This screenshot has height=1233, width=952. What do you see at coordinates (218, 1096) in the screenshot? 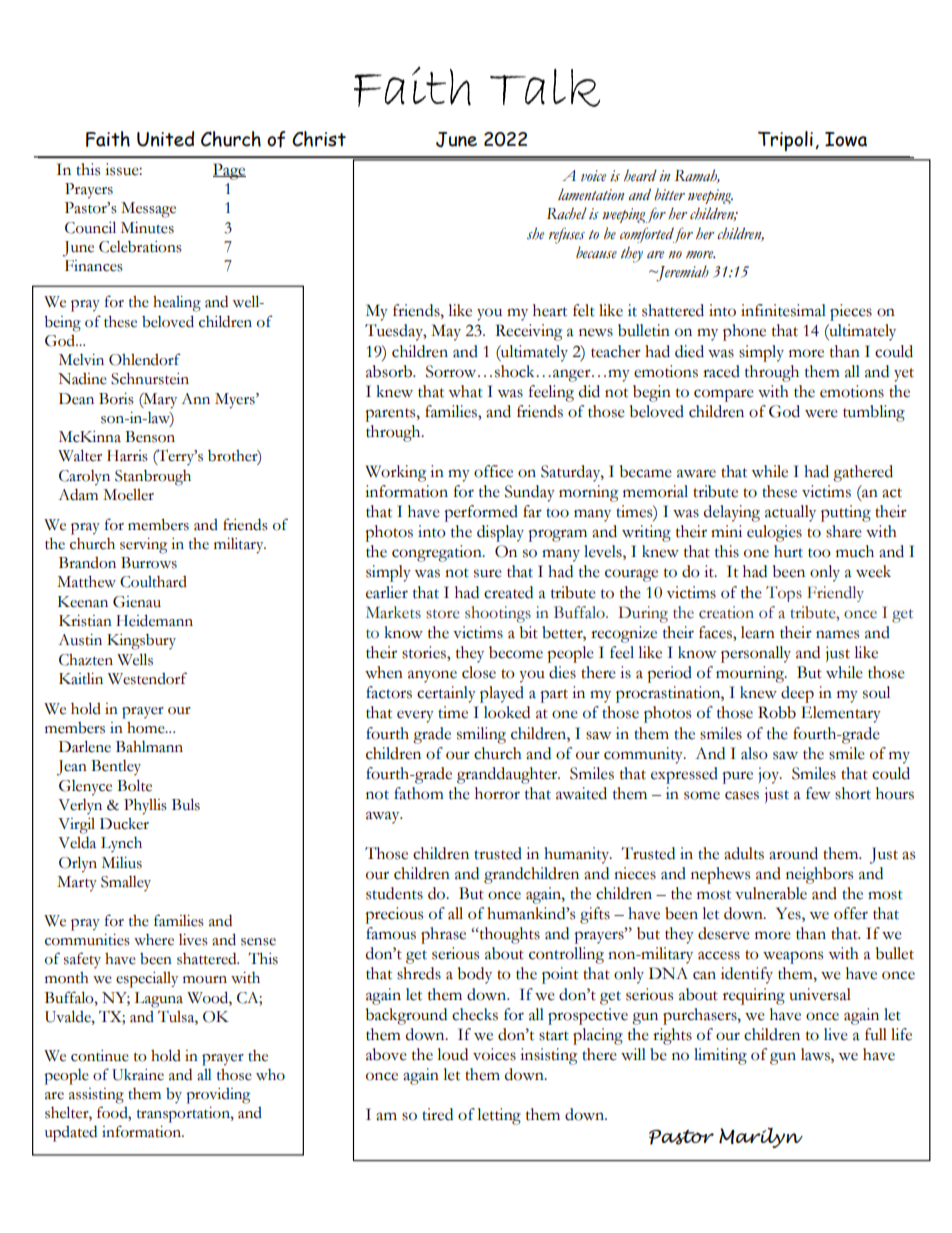
I see `providing` at bounding box center [218, 1096].
